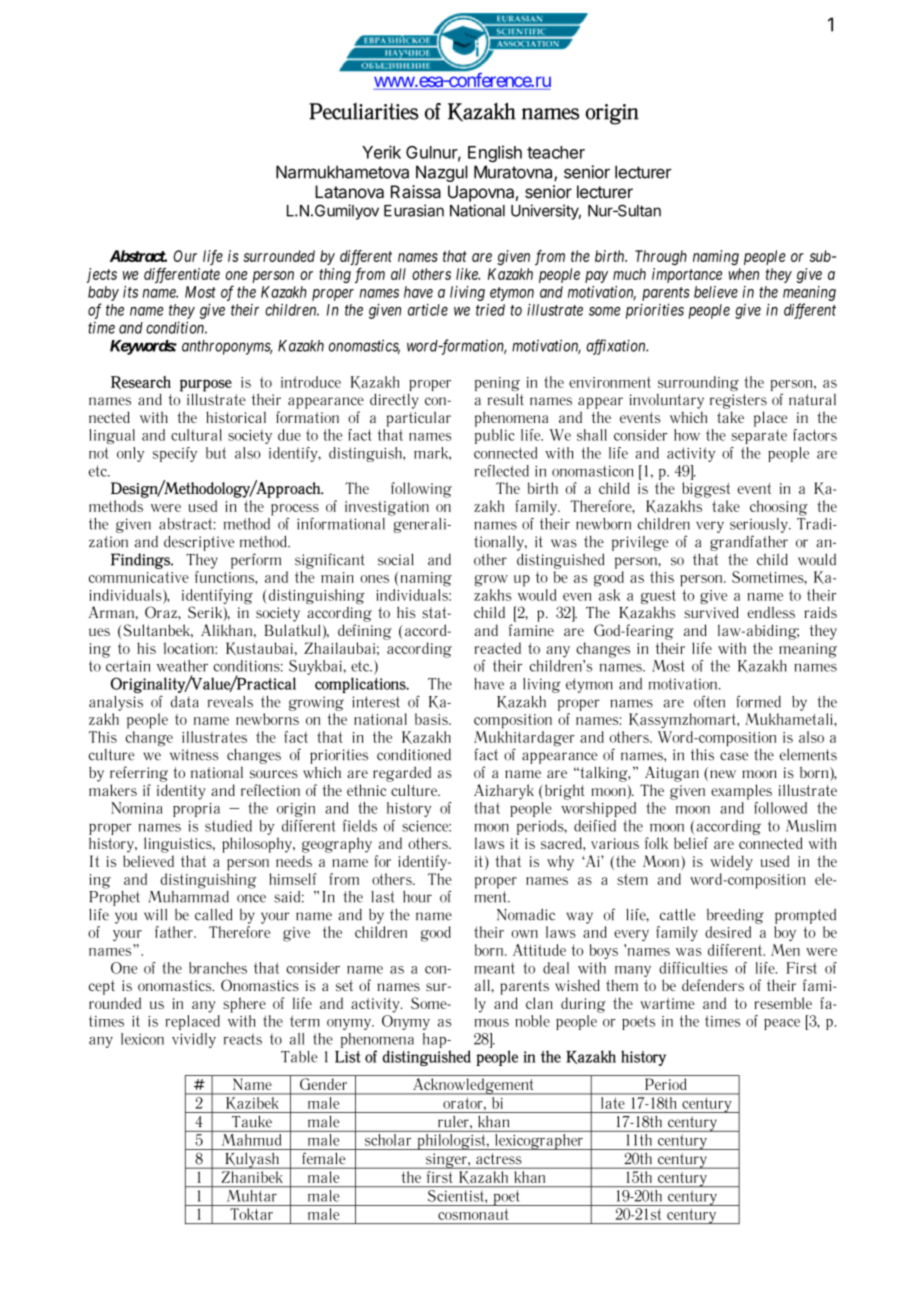  I want to click on Mahmud, so click(251, 1138).
